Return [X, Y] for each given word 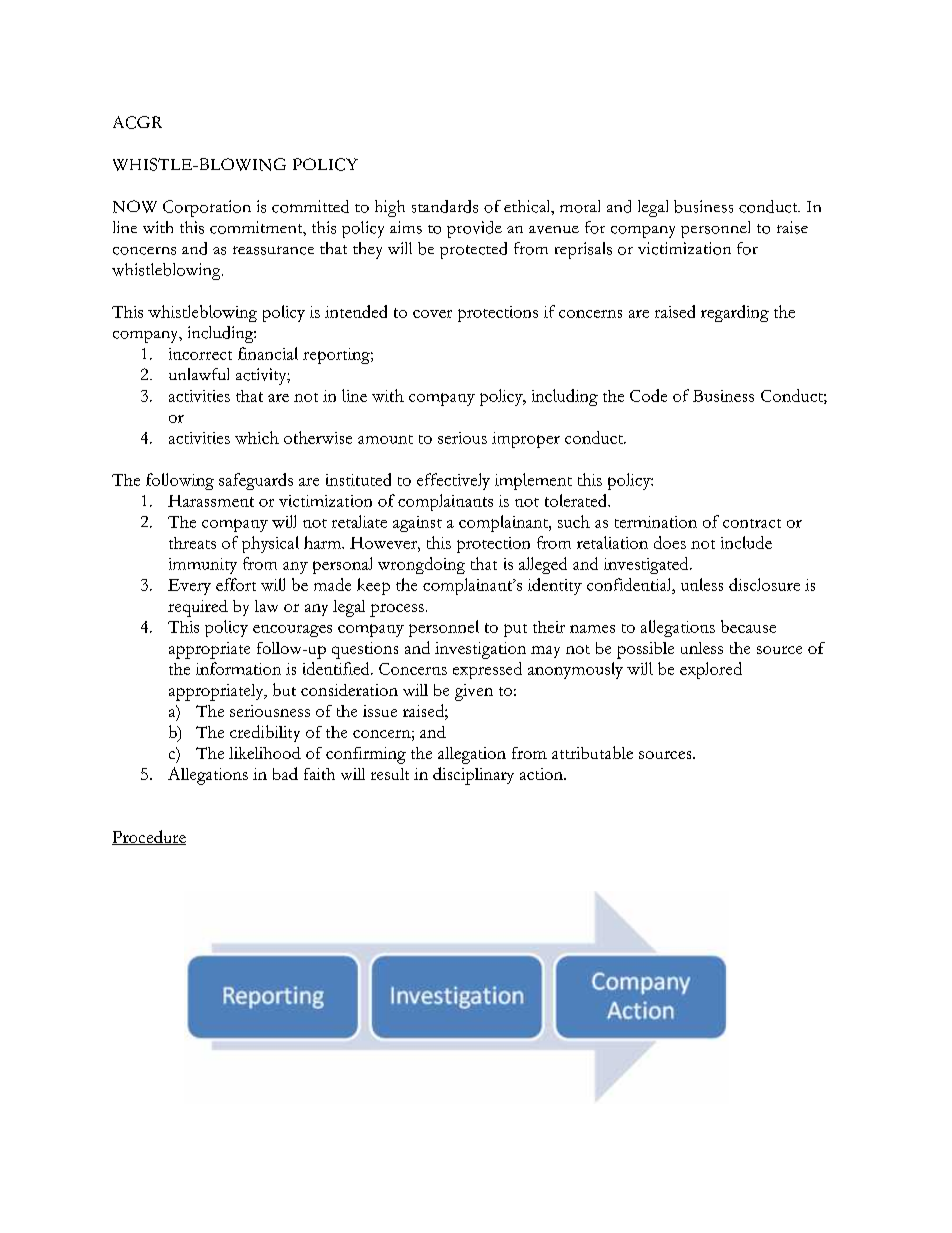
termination [656, 522]
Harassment [211, 501]
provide [474, 229]
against [417, 524]
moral [580, 206]
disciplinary [473, 776]
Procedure [149, 837]
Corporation [207, 208]
